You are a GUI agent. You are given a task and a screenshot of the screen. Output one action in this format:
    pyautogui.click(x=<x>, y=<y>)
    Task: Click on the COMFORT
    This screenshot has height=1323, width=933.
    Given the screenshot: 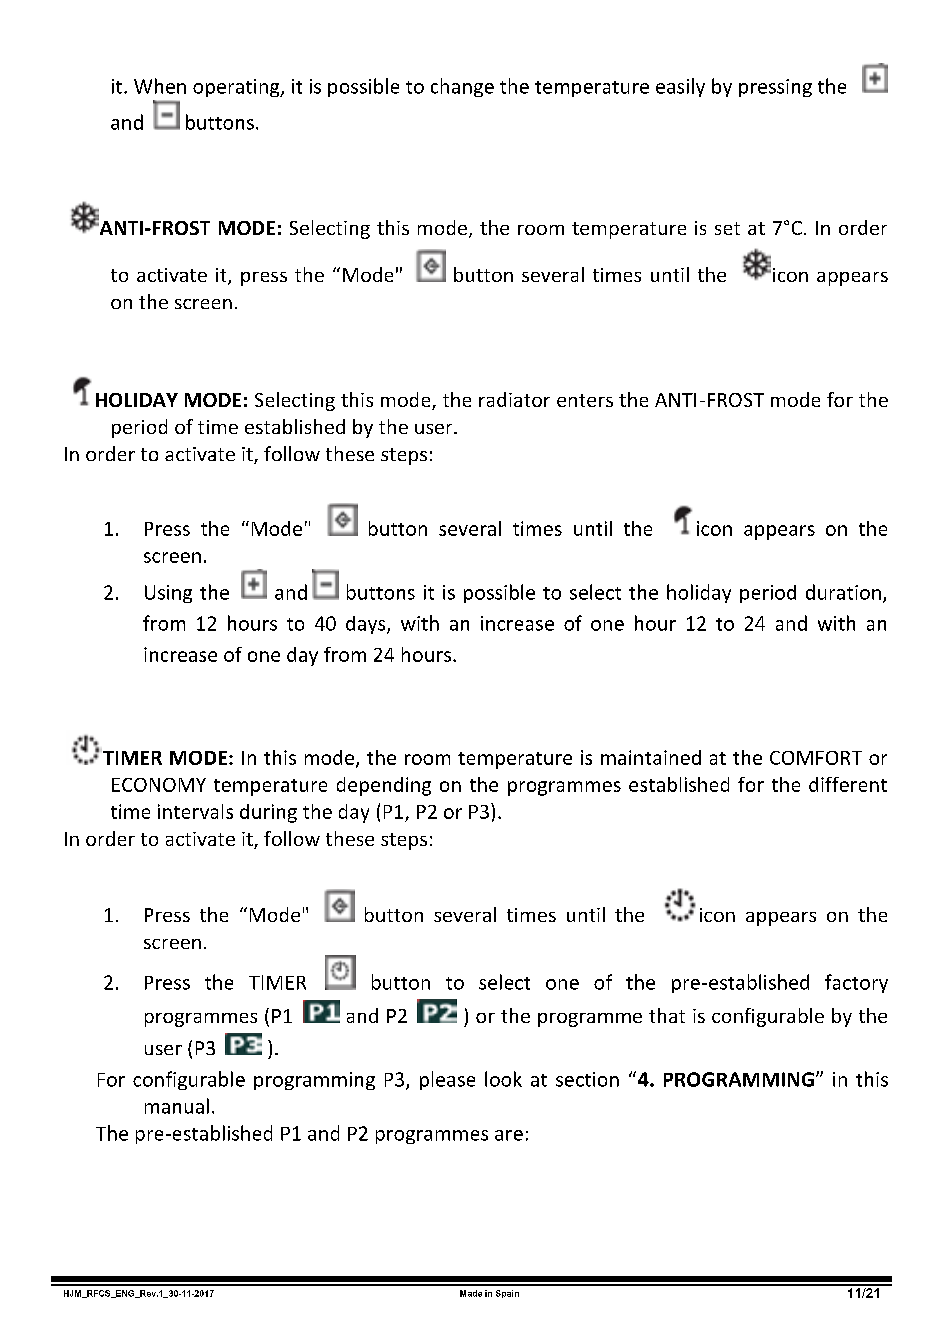 What is the action you would take?
    pyautogui.click(x=816, y=758)
